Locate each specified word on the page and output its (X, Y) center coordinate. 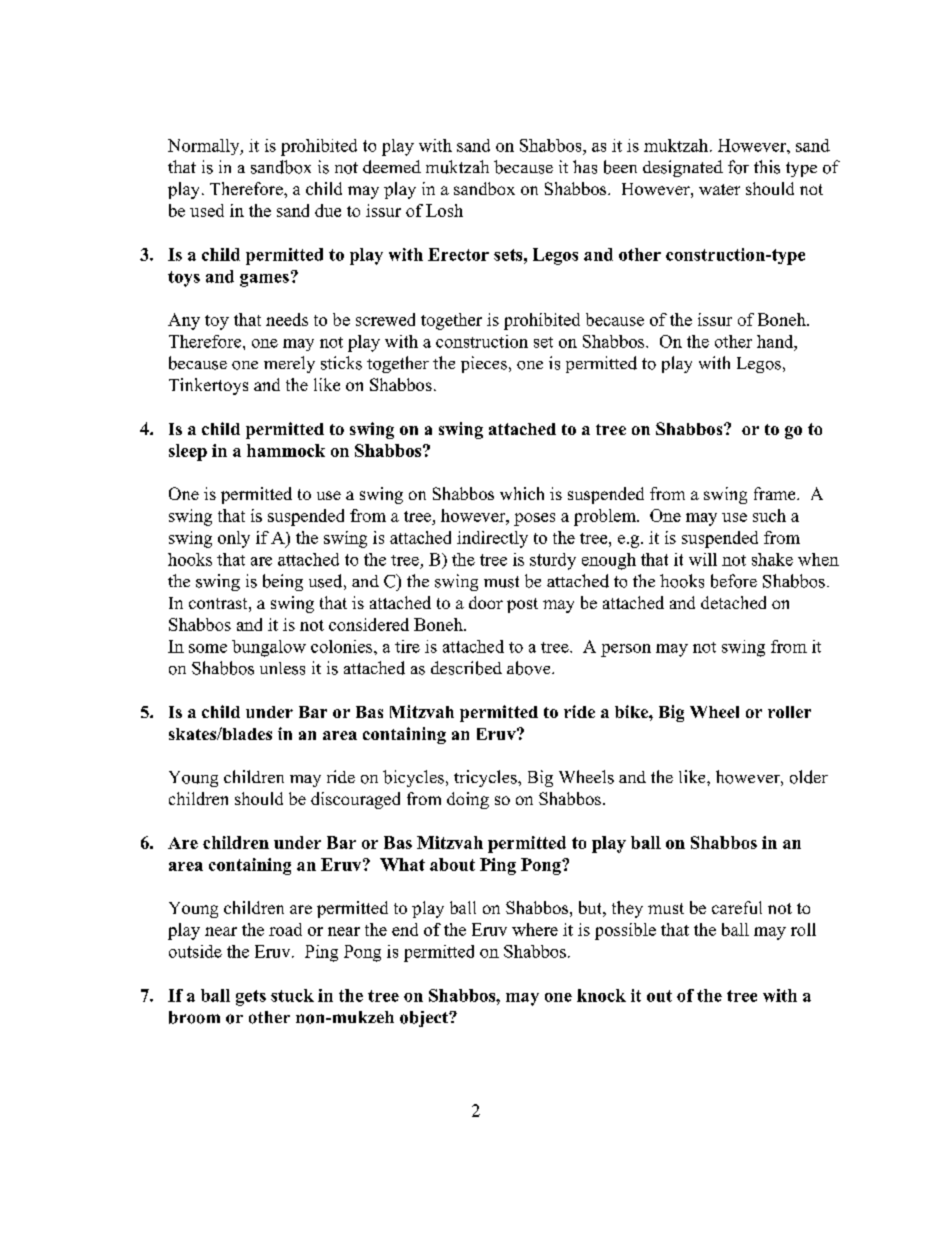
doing (468, 800)
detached (733, 602)
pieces (484, 364)
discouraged (355, 800)
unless (282, 668)
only (234, 539)
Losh (444, 210)
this (767, 167)
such (769, 515)
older (809, 777)
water (719, 189)
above (530, 668)
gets (251, 998)
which (522, 493)
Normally (205, 147)
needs (287, 319)
